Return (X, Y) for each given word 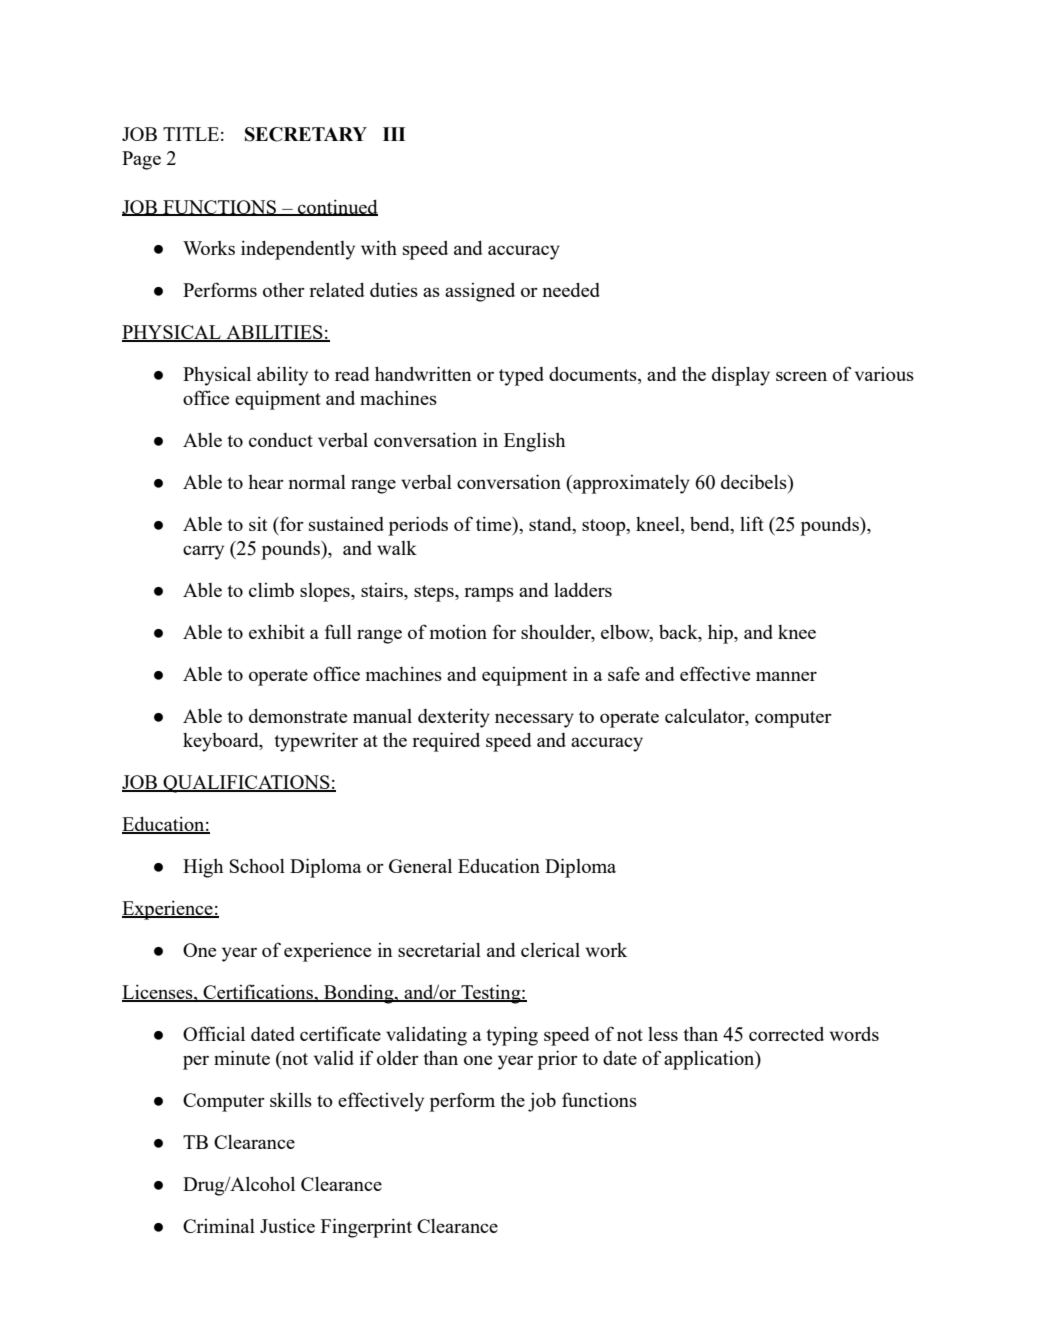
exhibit (277, 631)
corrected (786, 1033)
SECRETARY (306, 134)
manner (786, 676)
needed (571, 289)
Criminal (219, 1225)
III (394, 134)
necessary (534, 720)
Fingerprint (366, 1228)
